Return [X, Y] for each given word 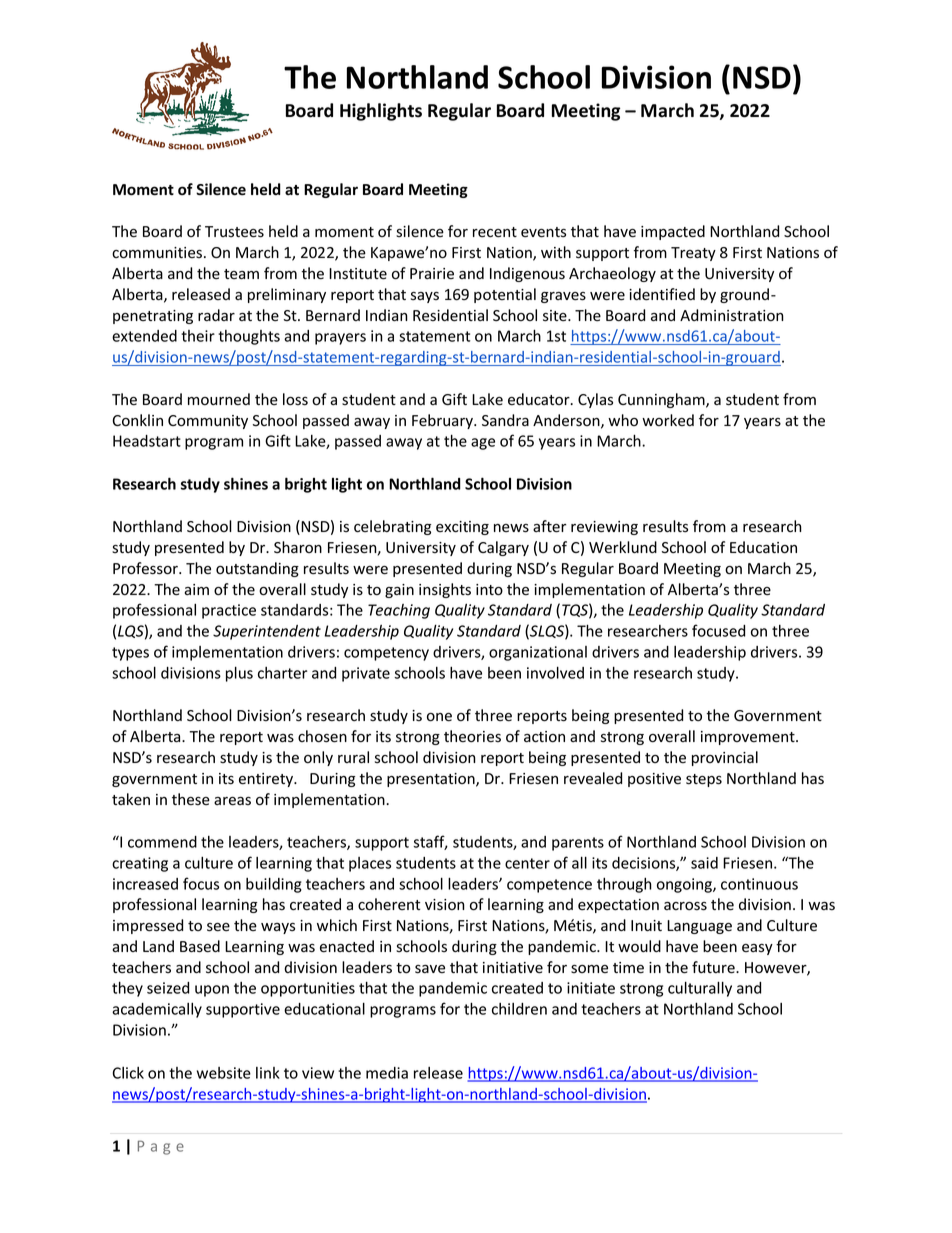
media [387, 1073]
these [191, 799]
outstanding [257, 569]
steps [704, 780]
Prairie [432, 274]
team [241, 274]
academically [157, 1010]
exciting [462, 528]
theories [472, 736]
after [550, 526]
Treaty [693, 254]
